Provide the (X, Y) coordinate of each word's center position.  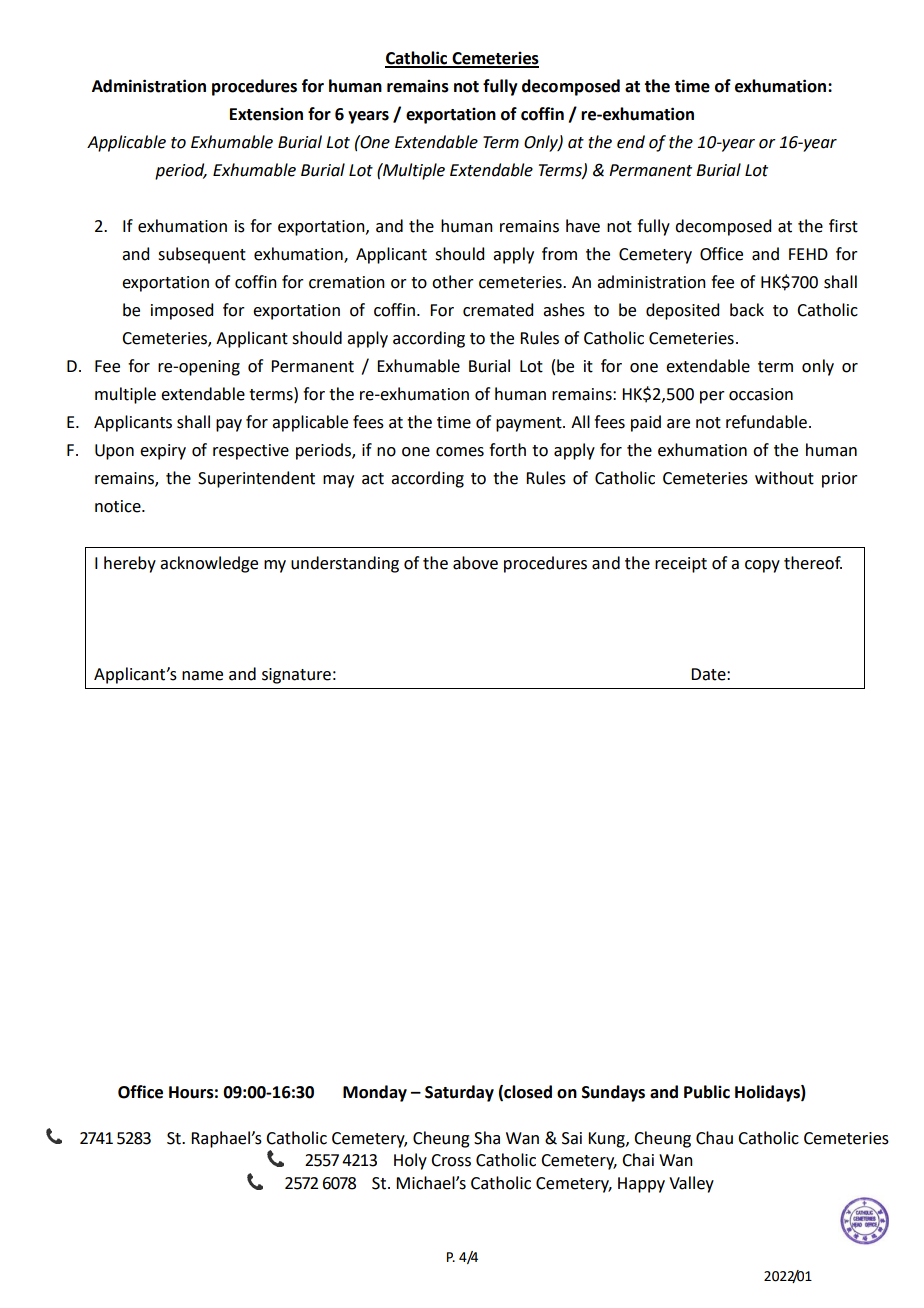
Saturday (459, 1093)
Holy (410, 1161)
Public (707, 1092)
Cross (451, 1160)
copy (762, 566)
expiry (163, 452)
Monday (375, 1093)
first (843, 226)
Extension (266, 114)
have (583, 226)
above (475, 563)
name (202, 676)
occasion (761, 394)
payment (530, 424)
